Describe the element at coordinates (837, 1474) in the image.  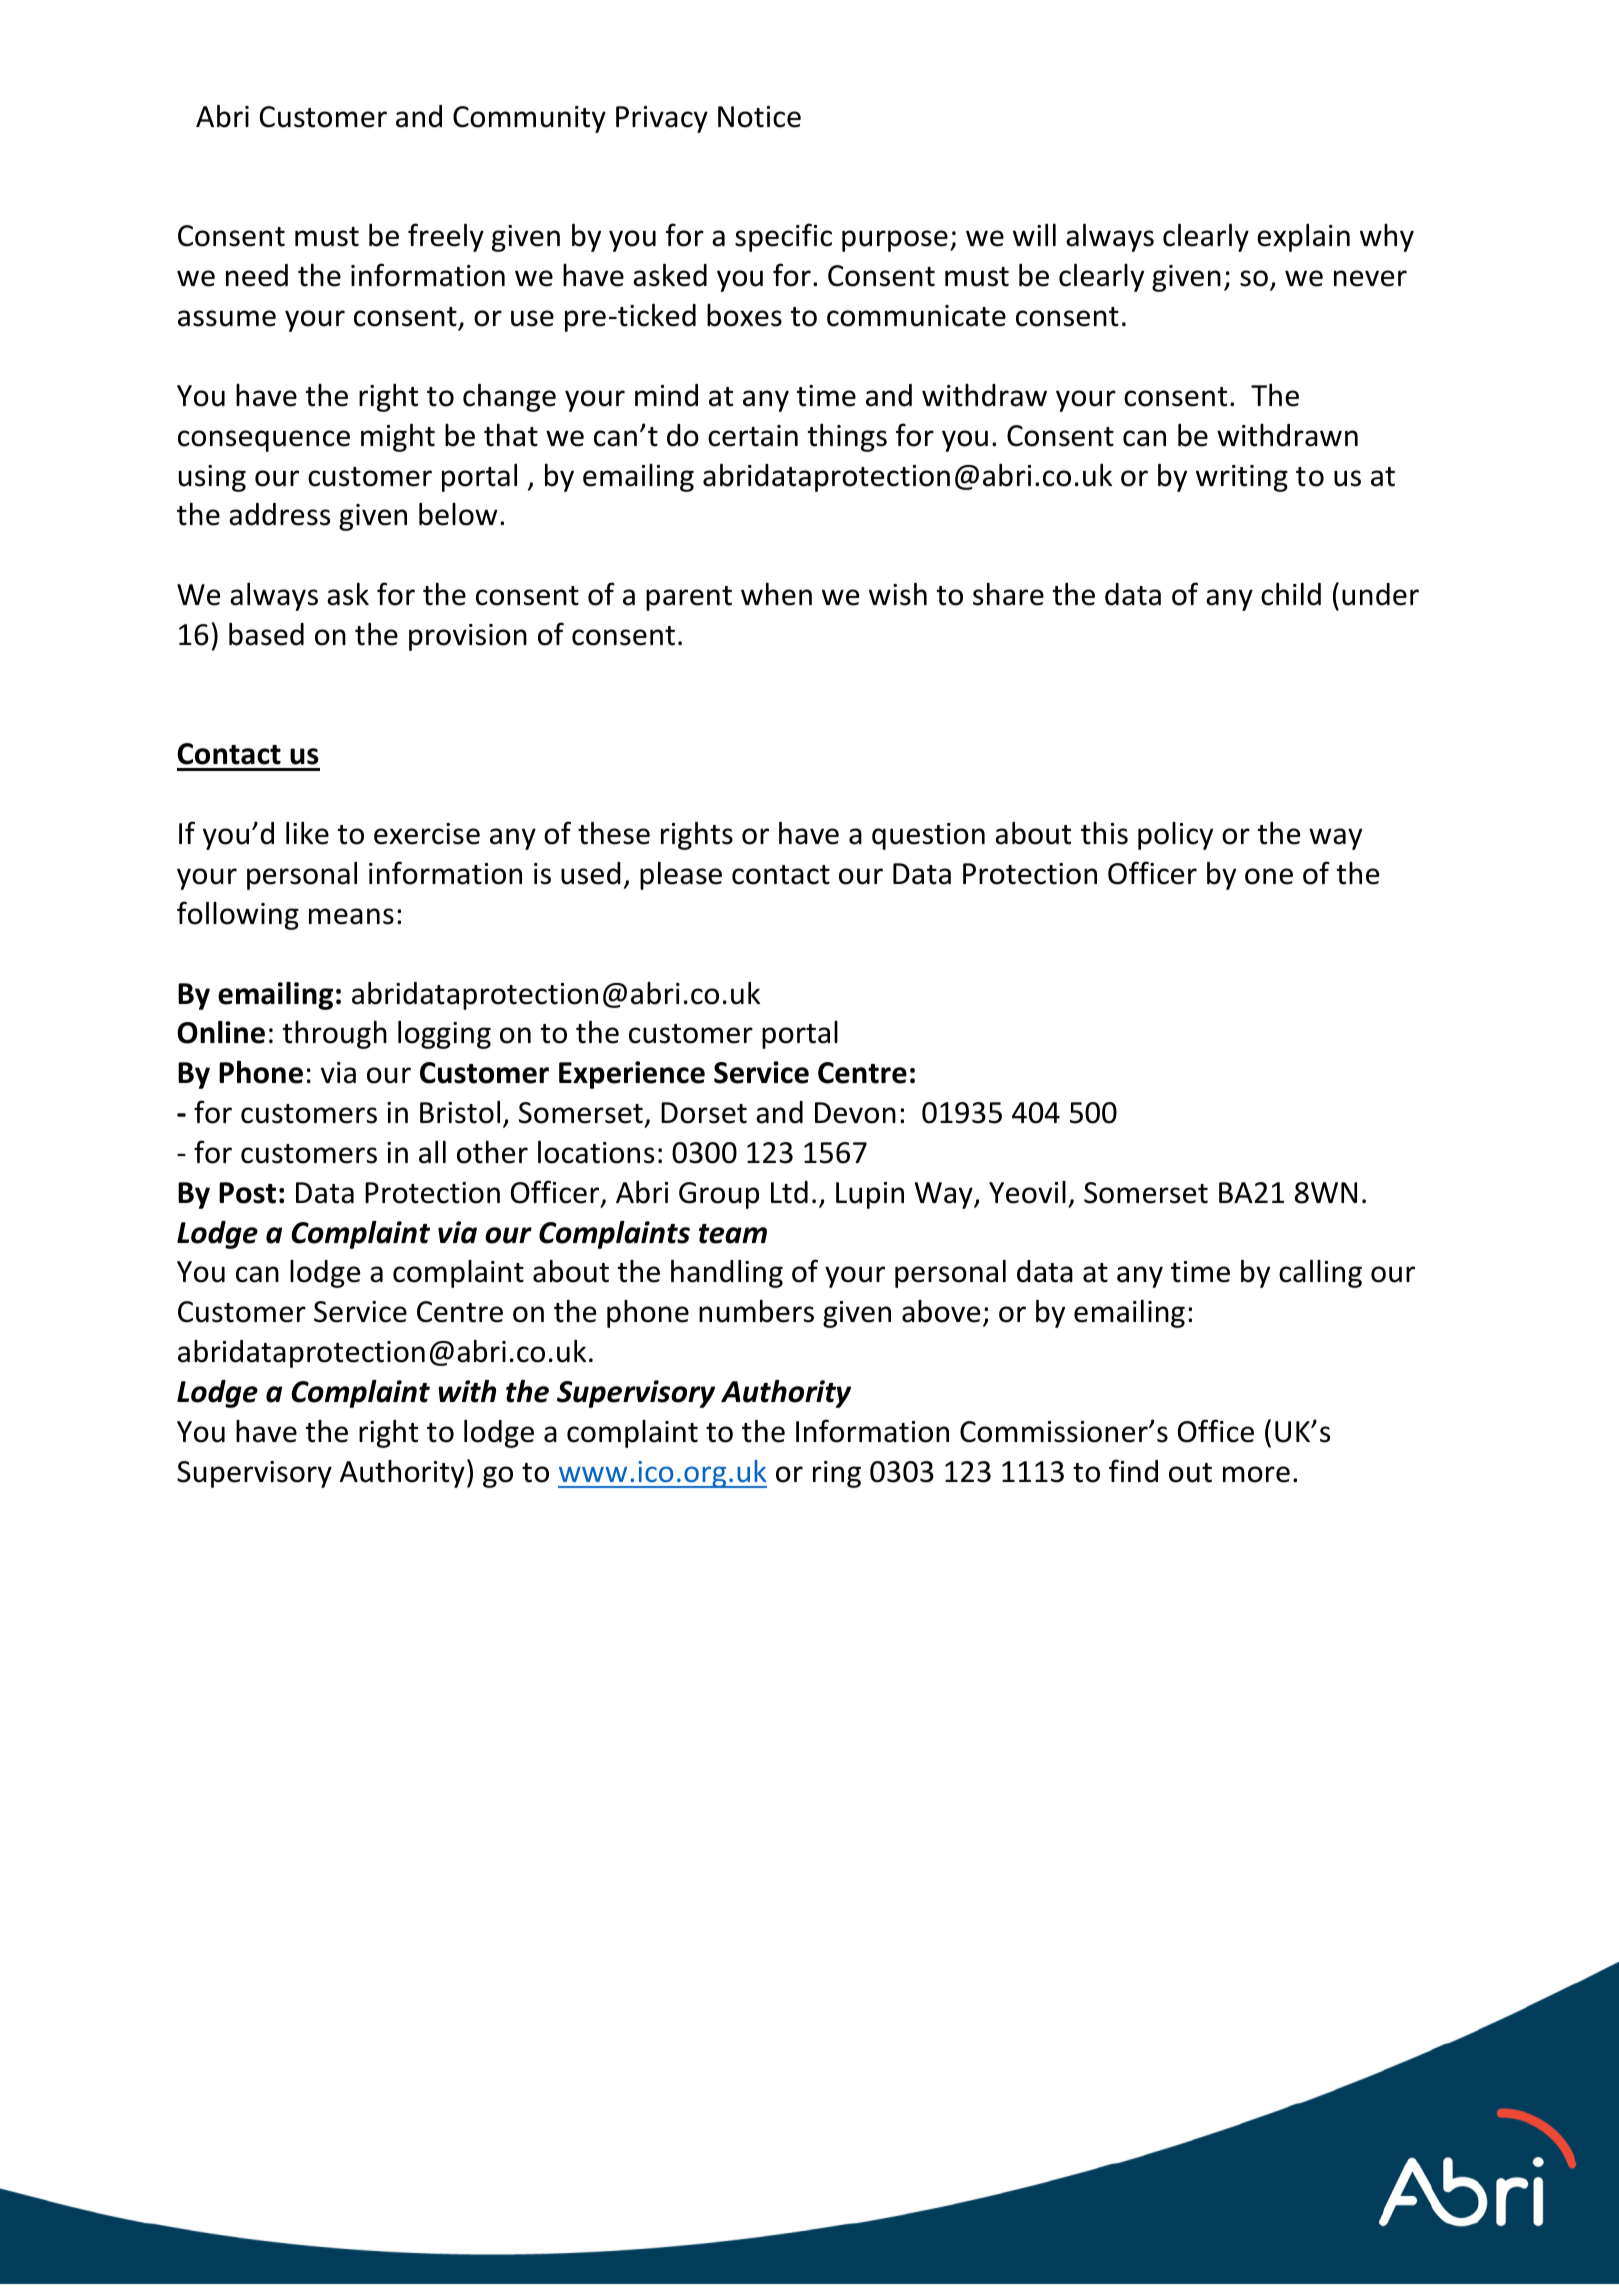
I see `ring` at that location.
